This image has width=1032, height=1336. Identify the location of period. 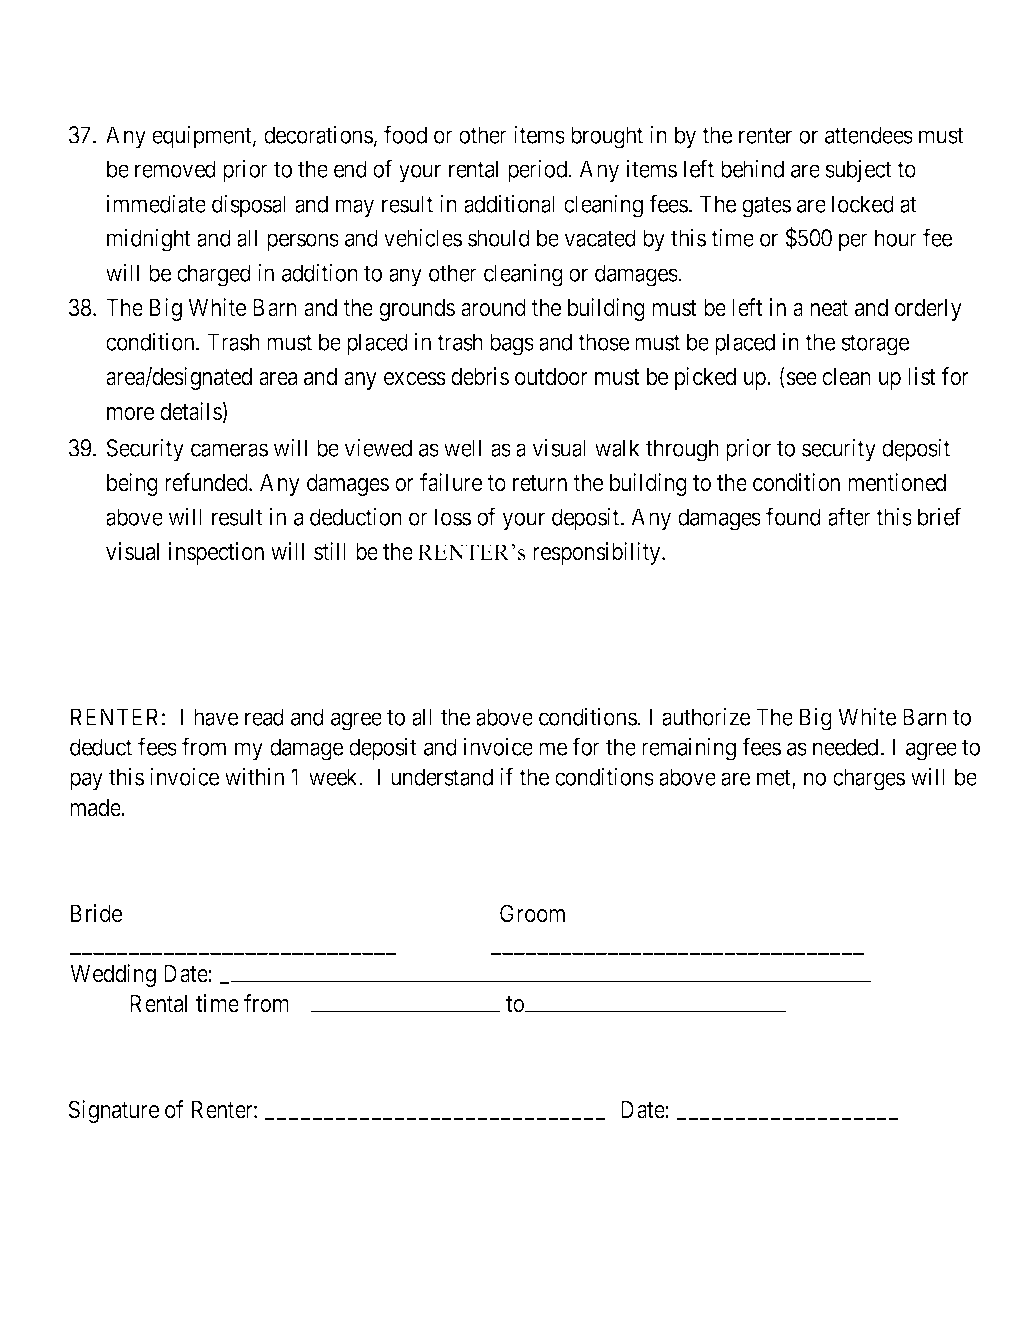
(539, 171).
